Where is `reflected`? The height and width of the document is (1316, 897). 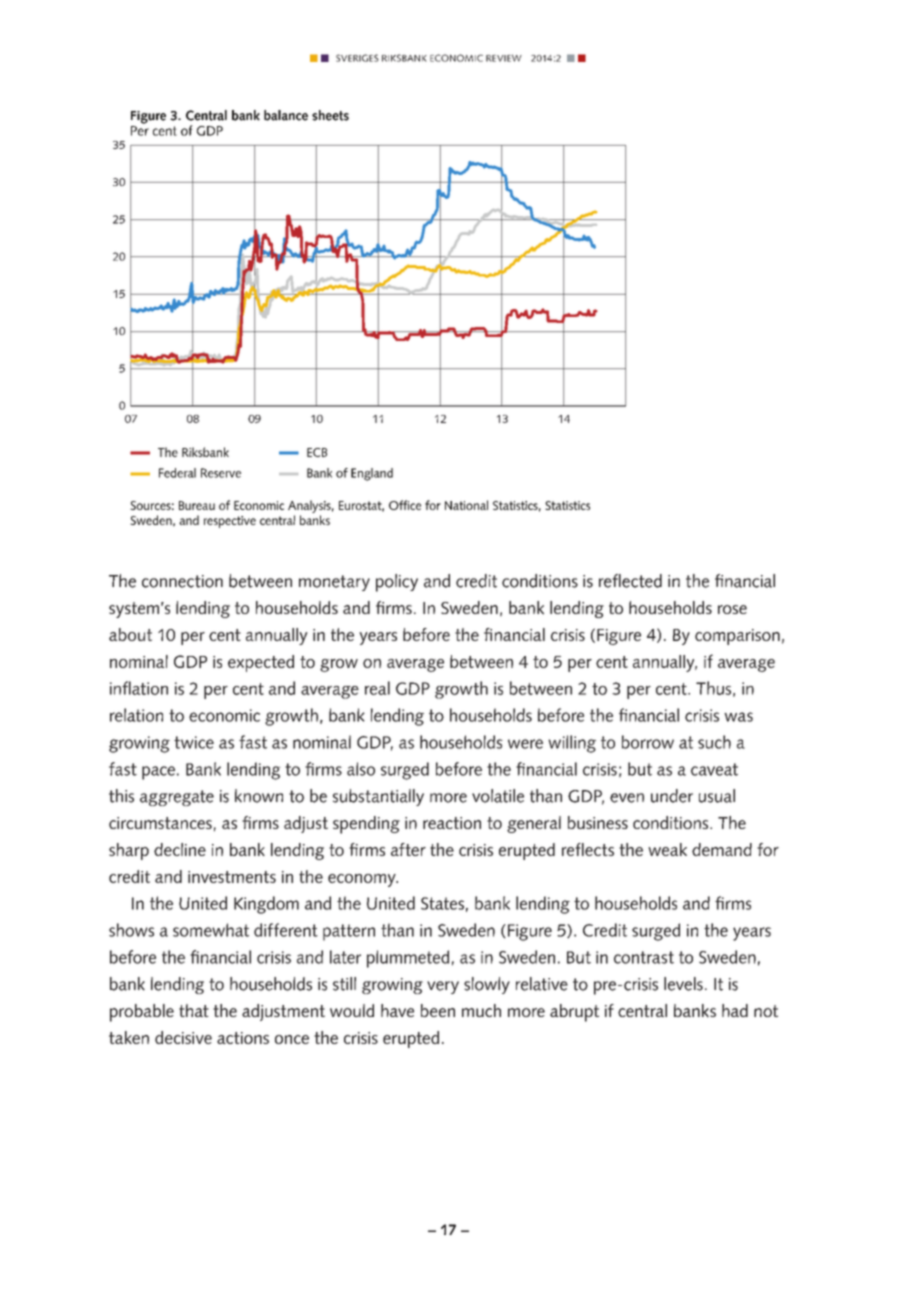
reflected is located at coordinates (630, 581).
